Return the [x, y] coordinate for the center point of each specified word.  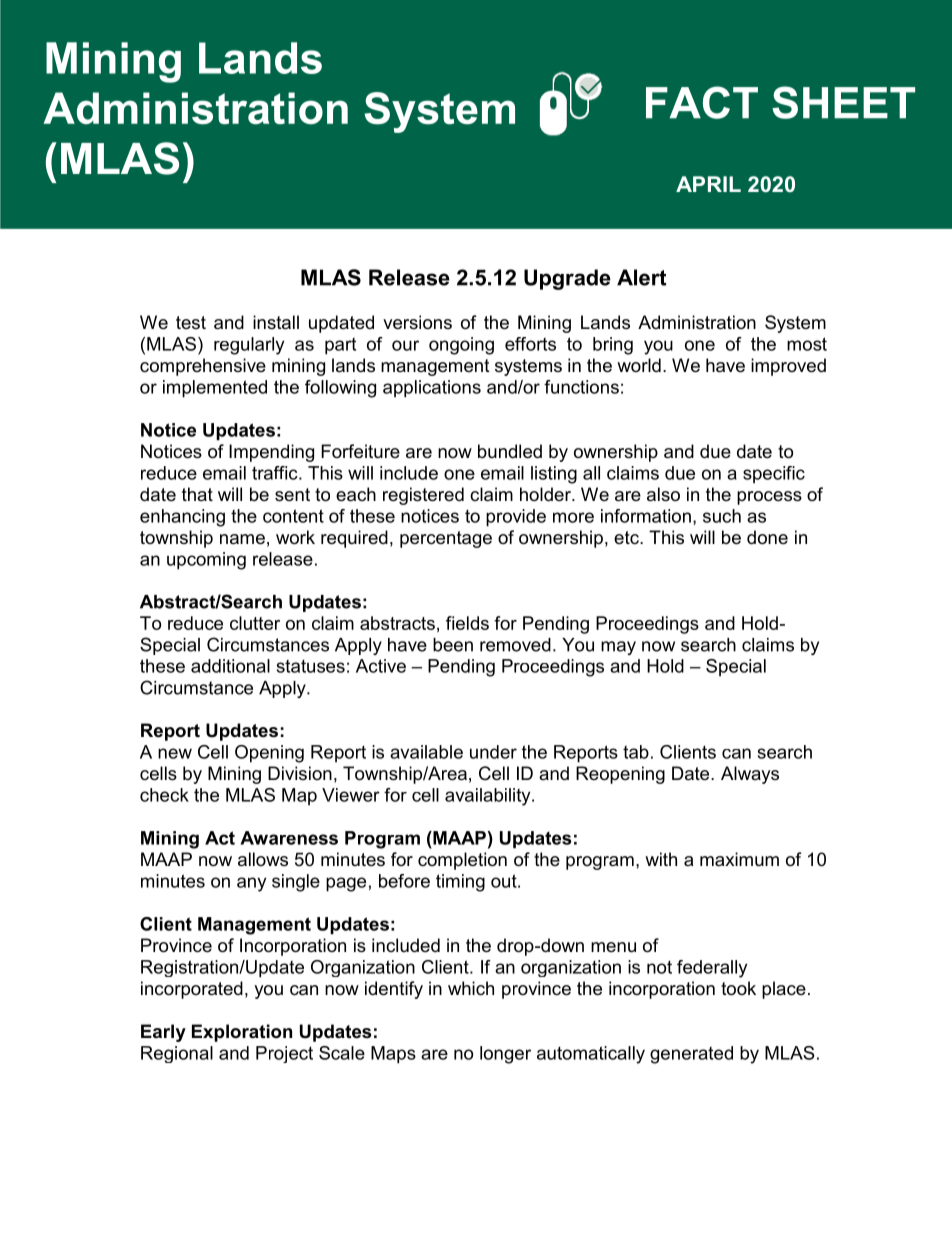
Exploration [242, 1033]
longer [505, 1055]
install [276, 322]
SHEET [843, 102]
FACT [702, 102]
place [784, 990]
